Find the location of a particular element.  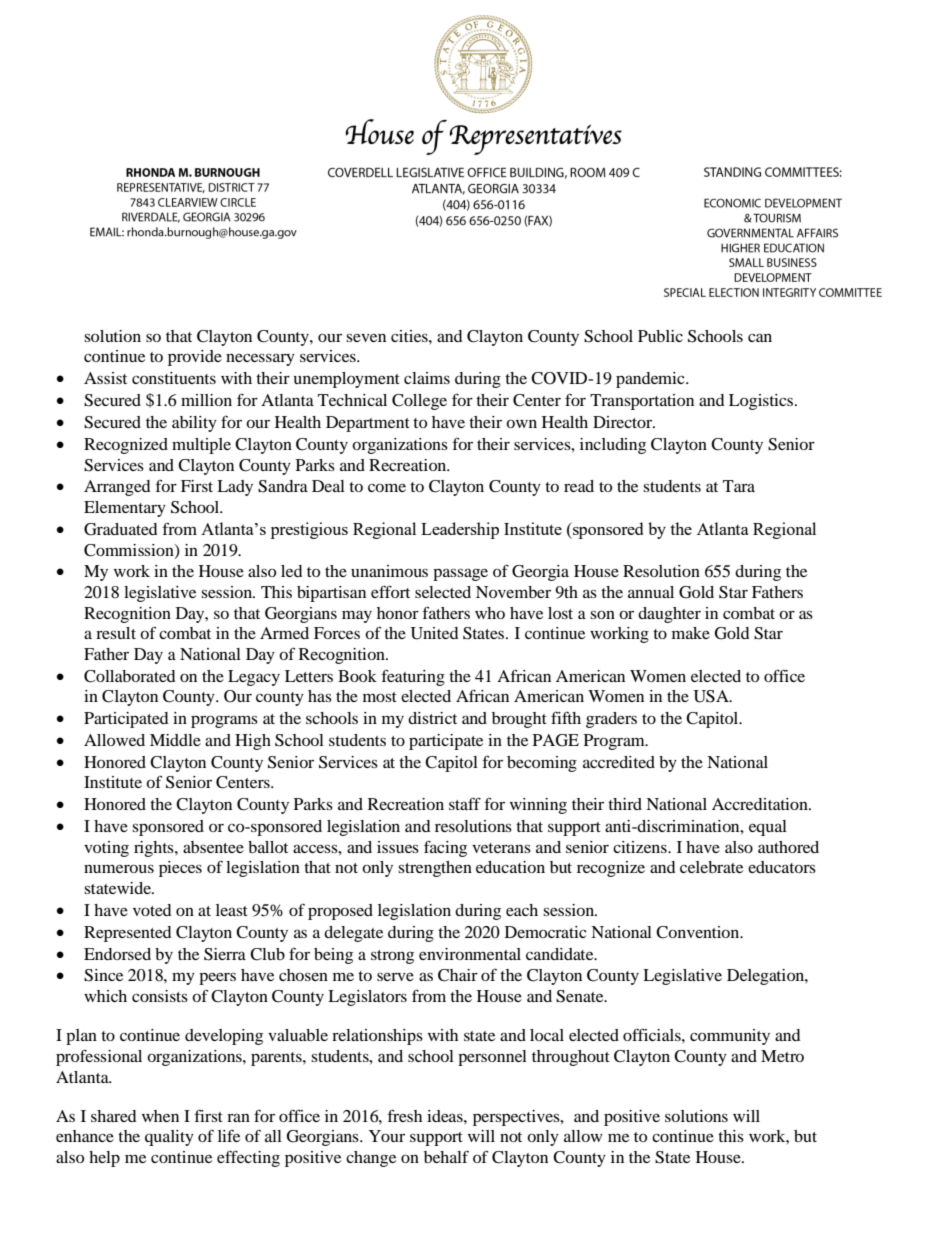

Middle is located at coordinates (175, 740).
